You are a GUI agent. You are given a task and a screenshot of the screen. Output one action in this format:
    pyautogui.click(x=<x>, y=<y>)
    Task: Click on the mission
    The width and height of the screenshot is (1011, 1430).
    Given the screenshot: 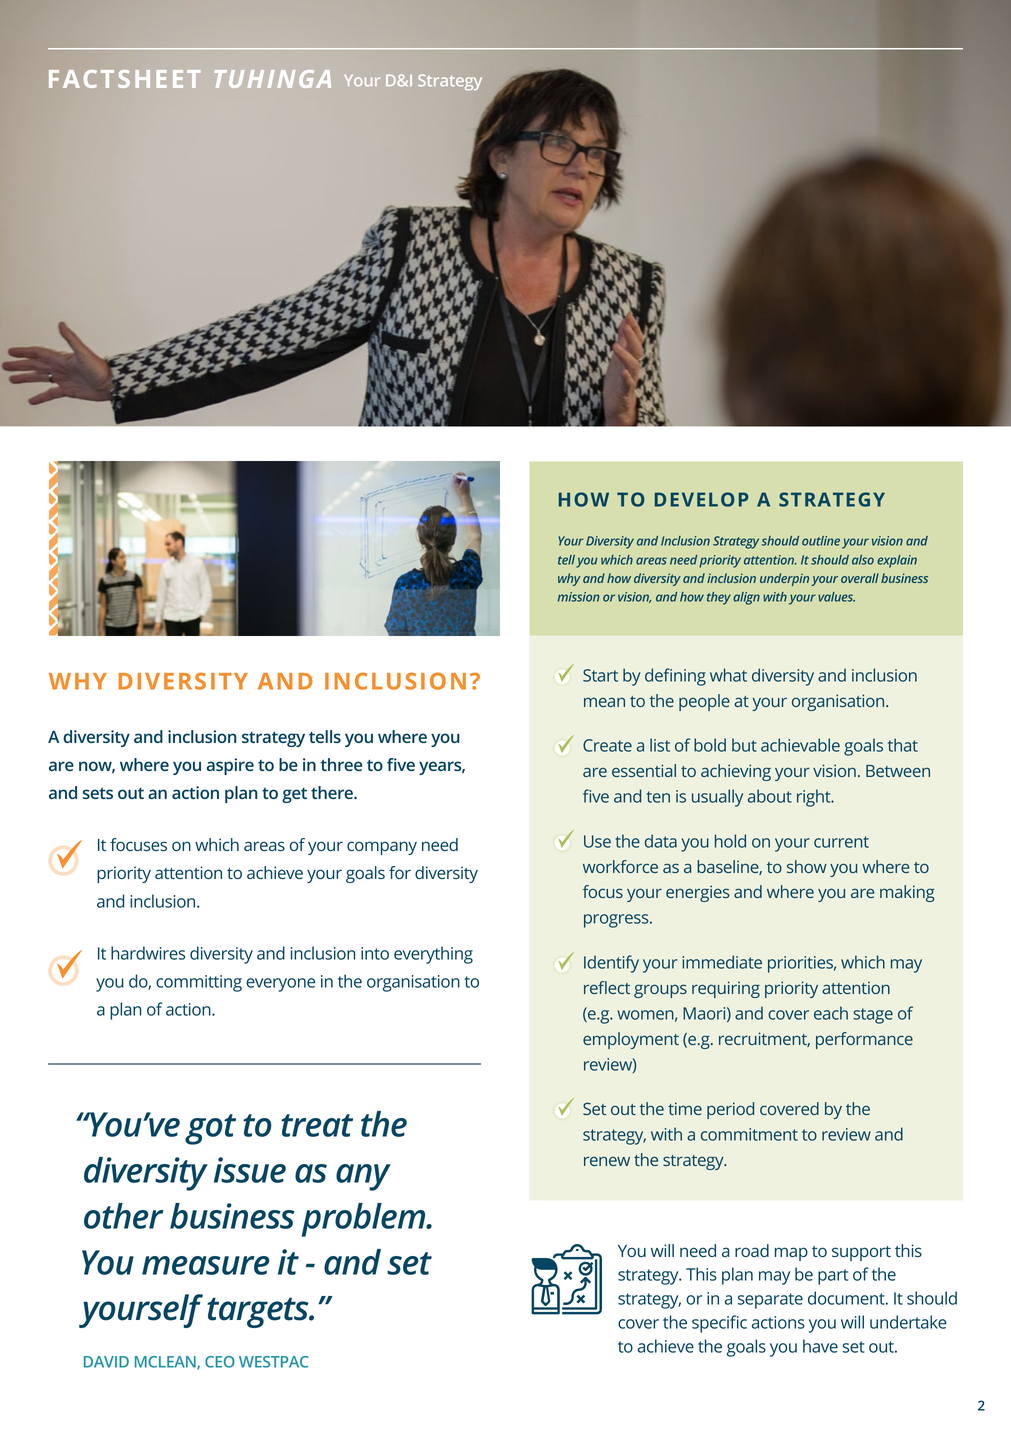 What is the action you would take?
    pyautogui.click(x=579, y=597)
